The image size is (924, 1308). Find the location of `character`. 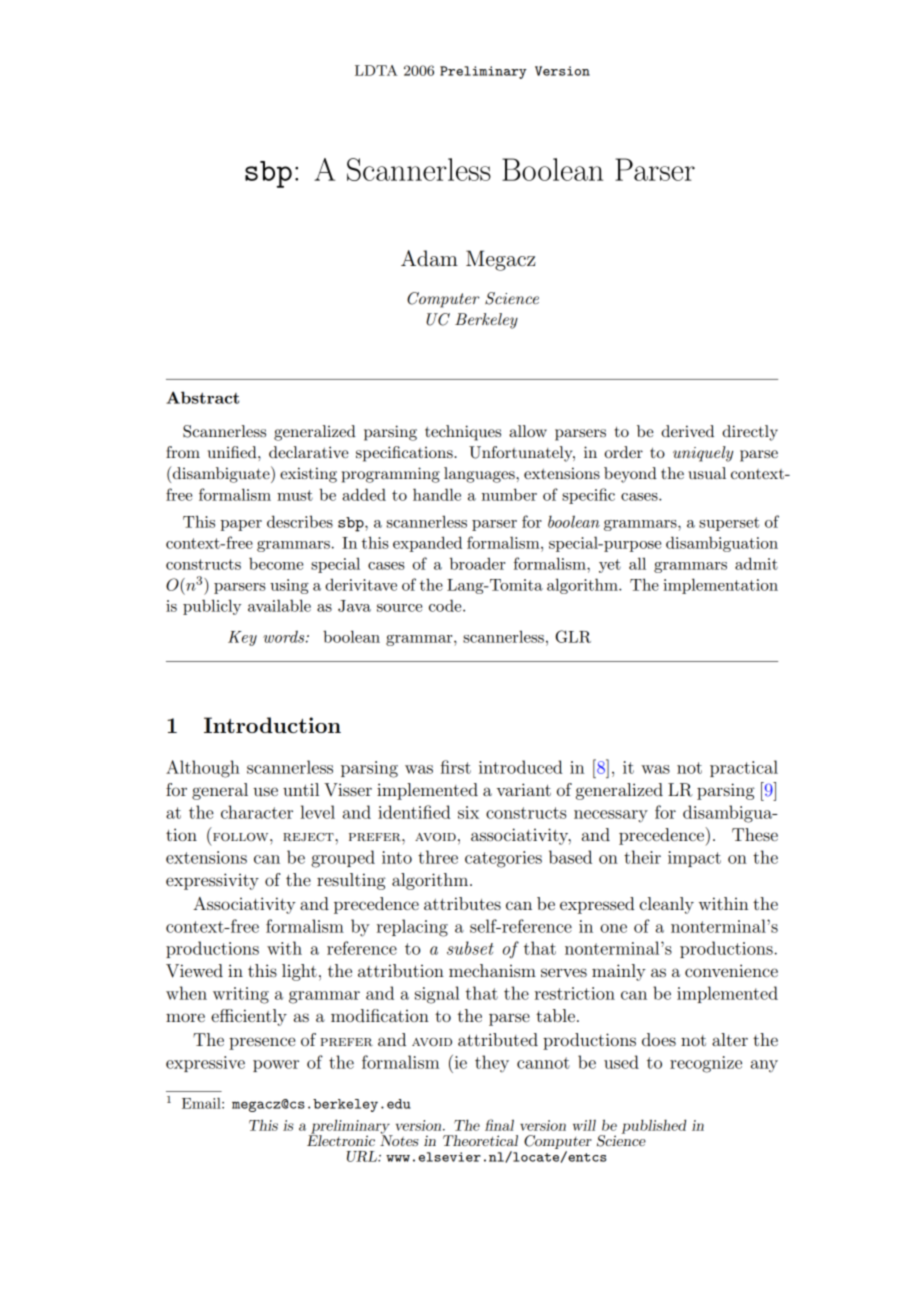

character is located at coordinates (257, 812).
